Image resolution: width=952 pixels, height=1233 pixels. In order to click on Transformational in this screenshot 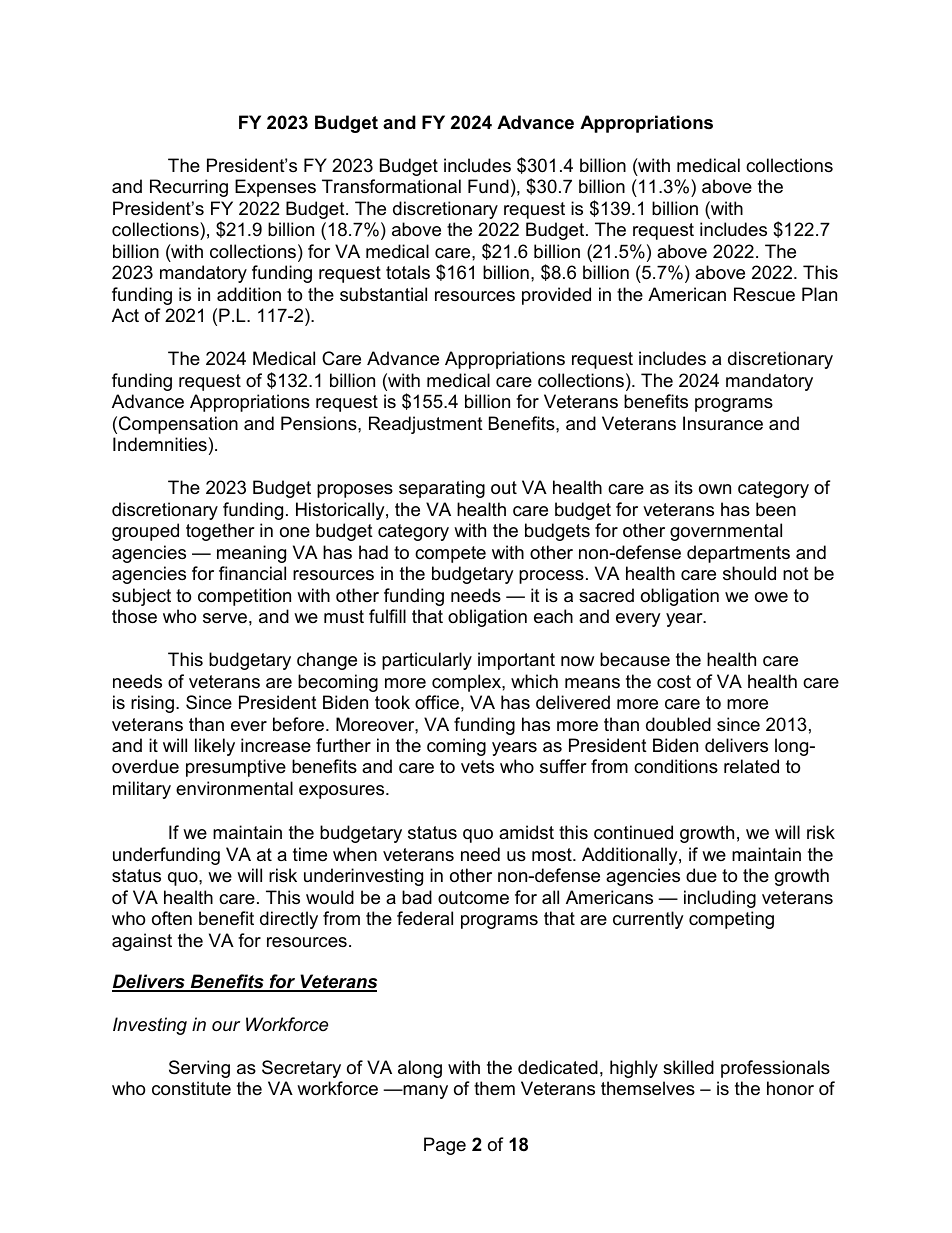, I will do `click(391, 186)`.
